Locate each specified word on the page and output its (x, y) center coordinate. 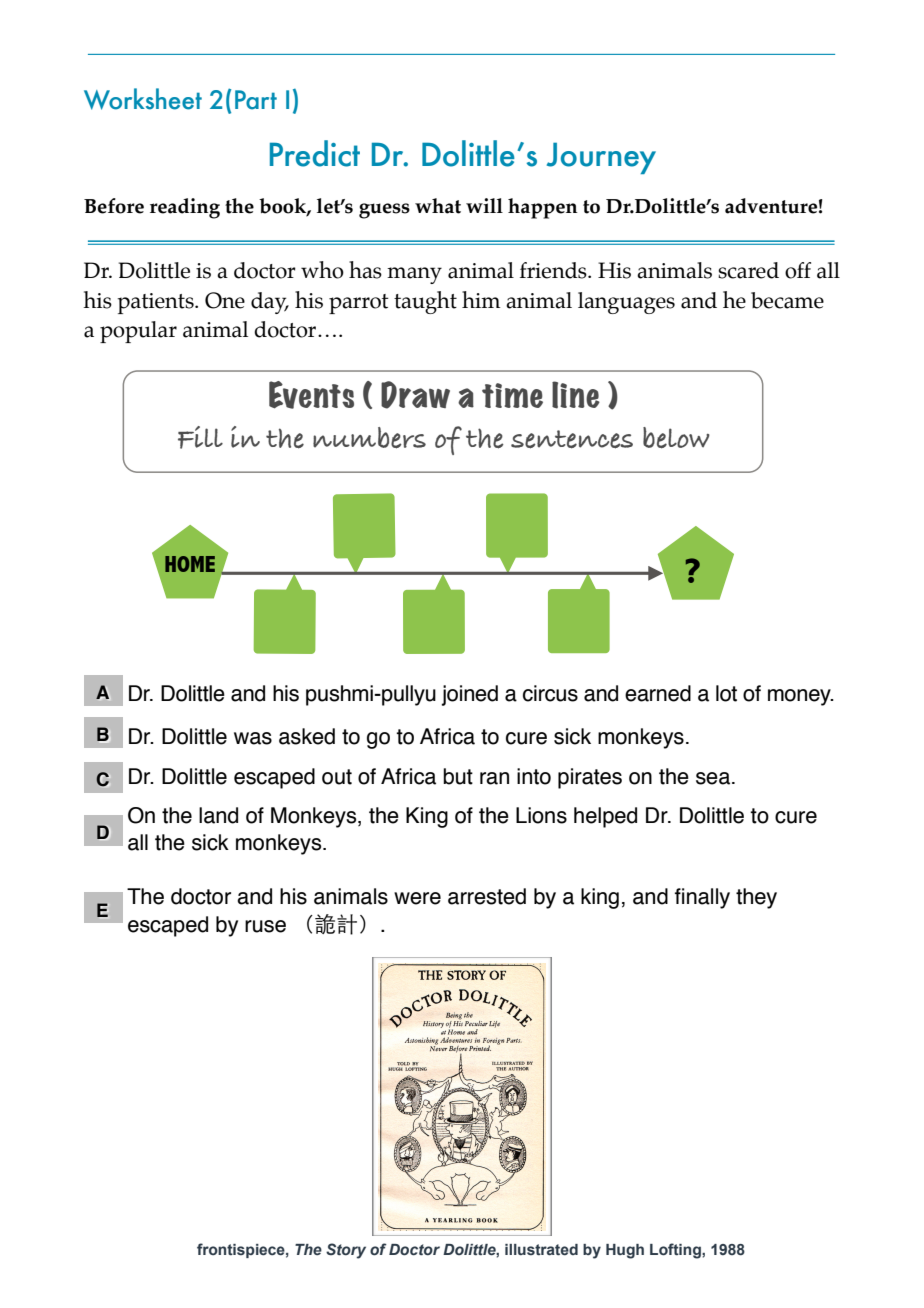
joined (469, 695)
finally (702, 898)
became (787, 300)
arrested (487, 896)
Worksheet (143, 99)
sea (713, 778)
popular (138, 332)
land (218, 815)
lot (726, 693)
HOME (190, 564)
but (458, 776)
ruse (265, 926)
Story (346, 1251)
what (438, 206)
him (481, 299)
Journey (601, 158)
